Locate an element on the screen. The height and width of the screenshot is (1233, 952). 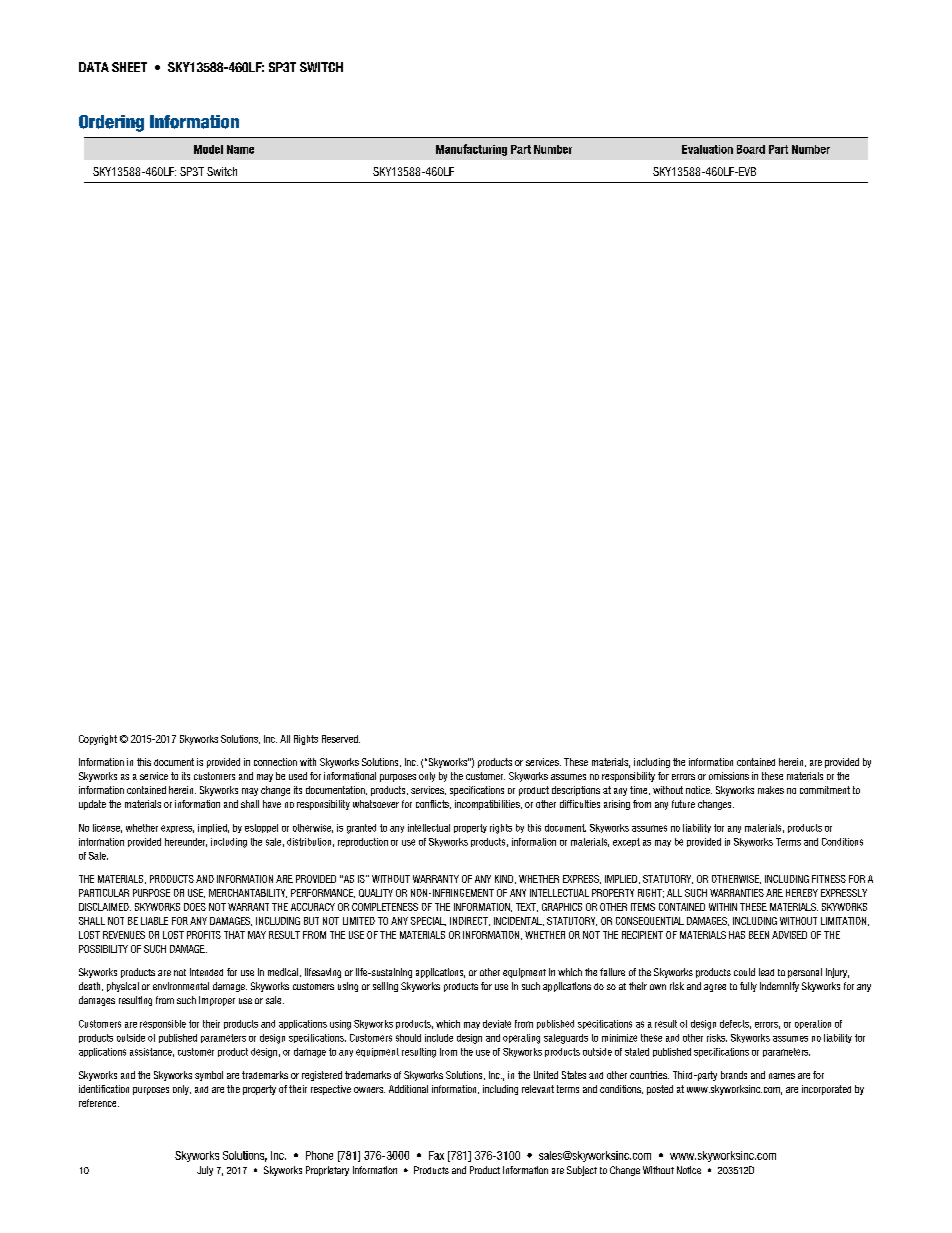
SHEET is located at coordinates (129, 67).
